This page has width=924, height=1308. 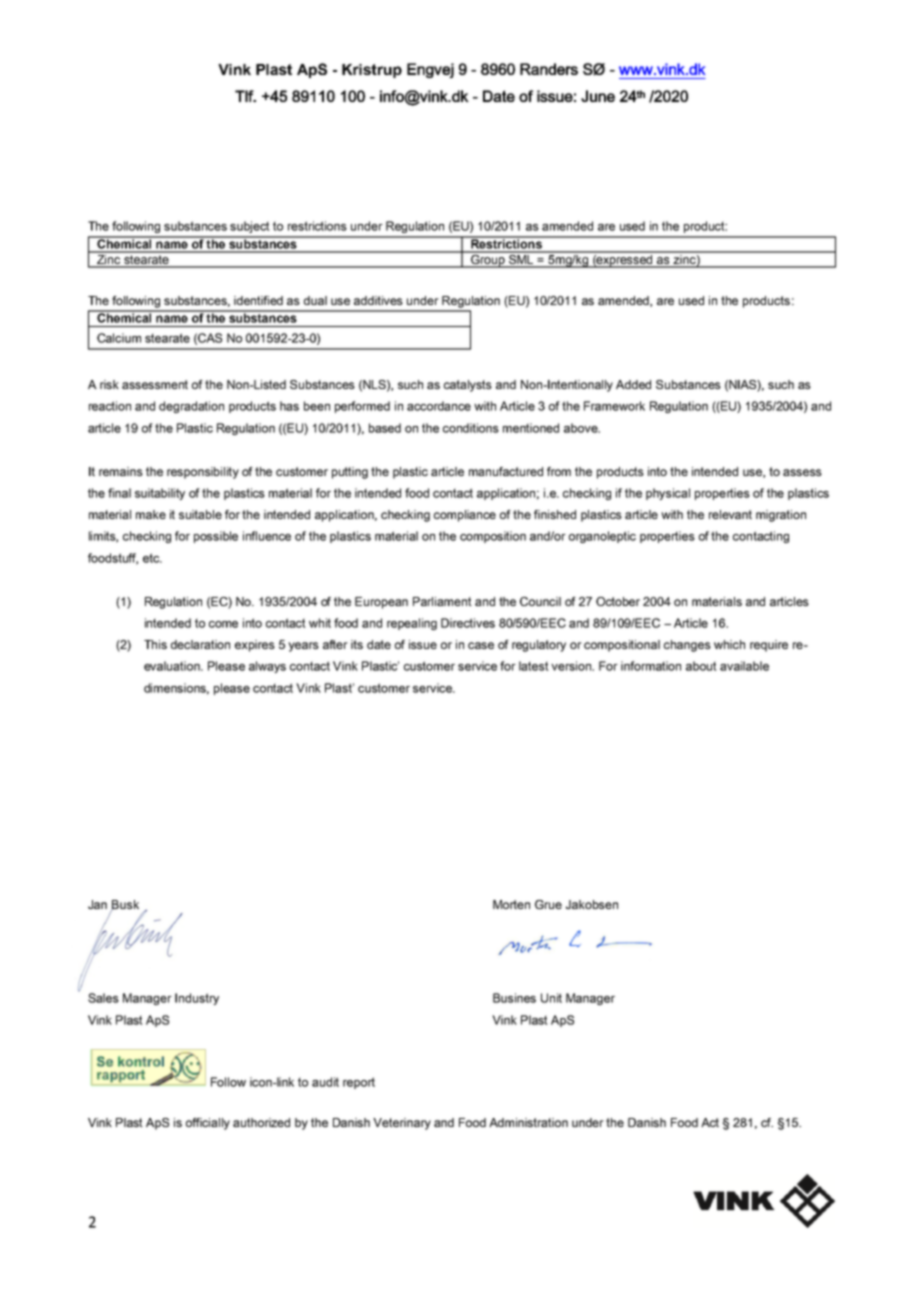 What do you see at coordinates (258, 300) in the page?
I see `identified` at bounding box center [258, 300].
